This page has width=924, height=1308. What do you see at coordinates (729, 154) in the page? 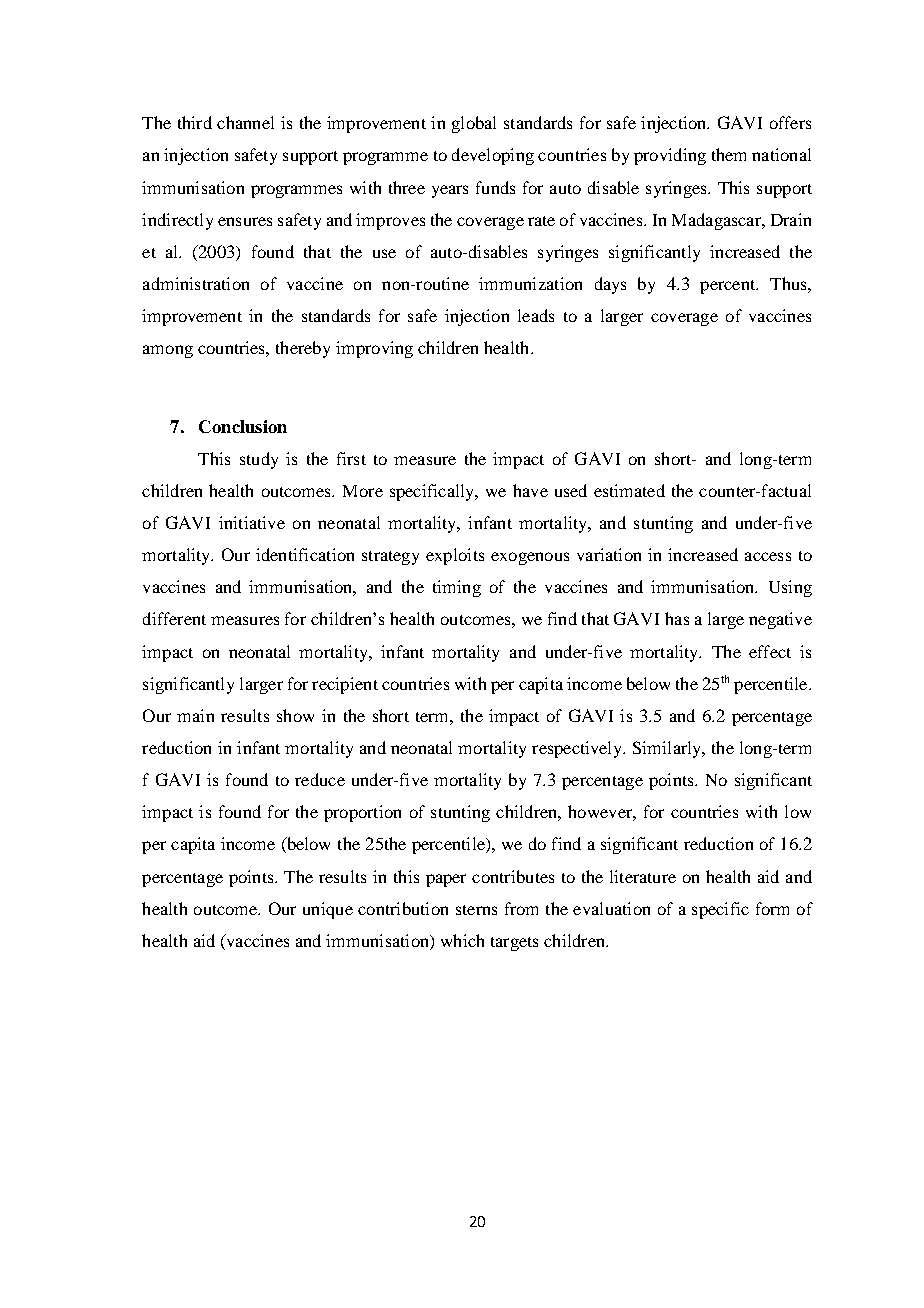
I see `them` at bounding box center [729, 154].
